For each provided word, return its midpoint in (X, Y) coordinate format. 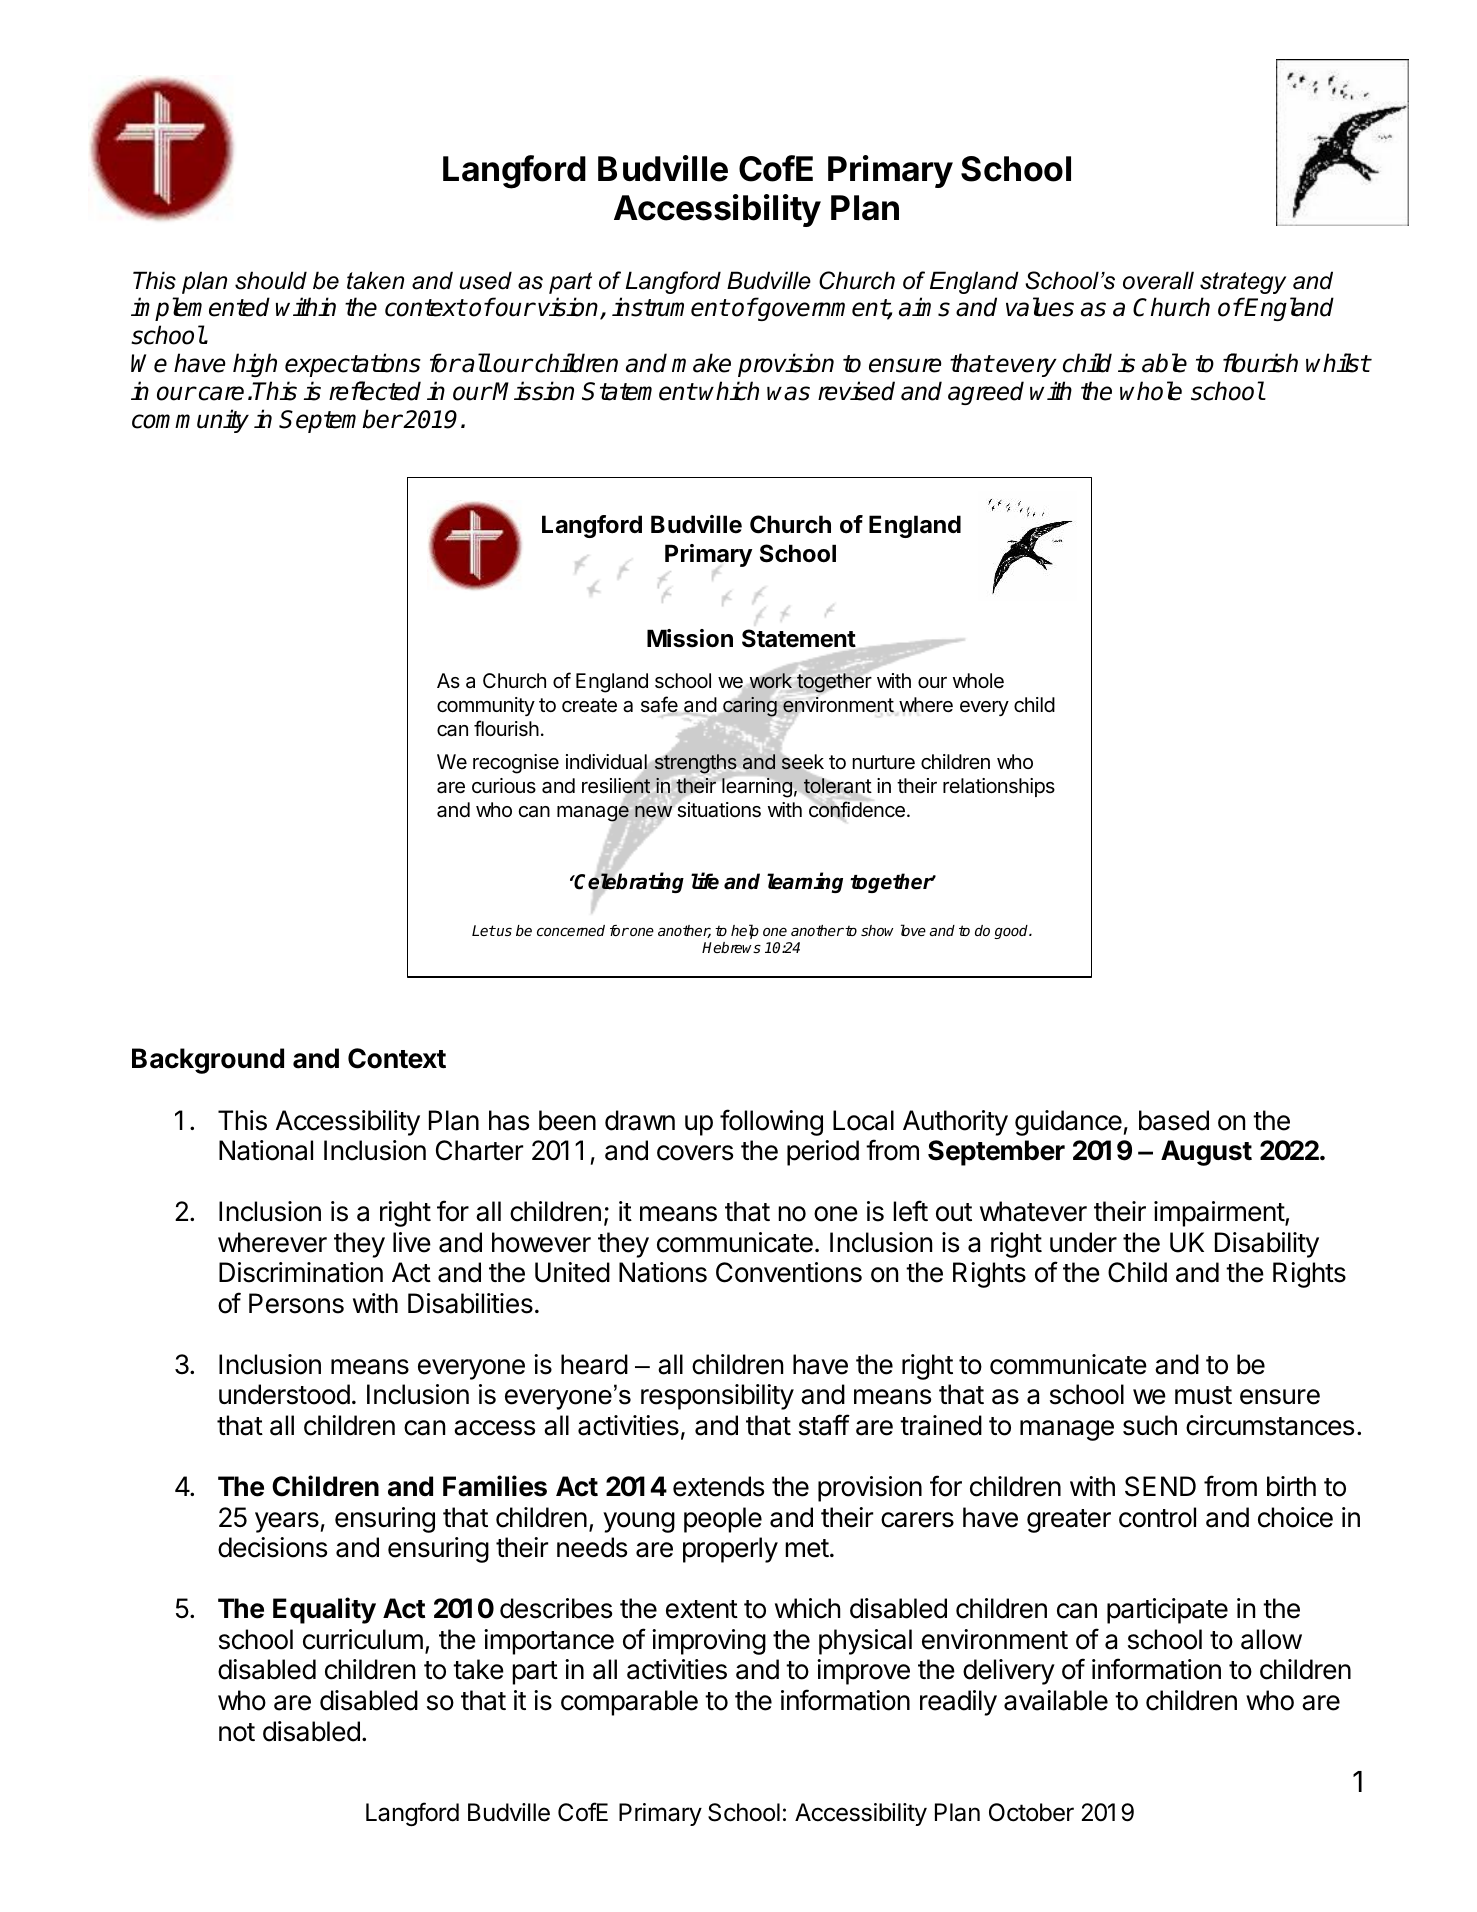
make (701, 363)
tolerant (838, 786)
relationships (999, 787)
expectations (353, 365)
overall (1158, 280)
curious (504, 785)
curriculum (363, 1639)
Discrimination (301, 1272)
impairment (1220, 1214)
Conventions (789, 1272)
